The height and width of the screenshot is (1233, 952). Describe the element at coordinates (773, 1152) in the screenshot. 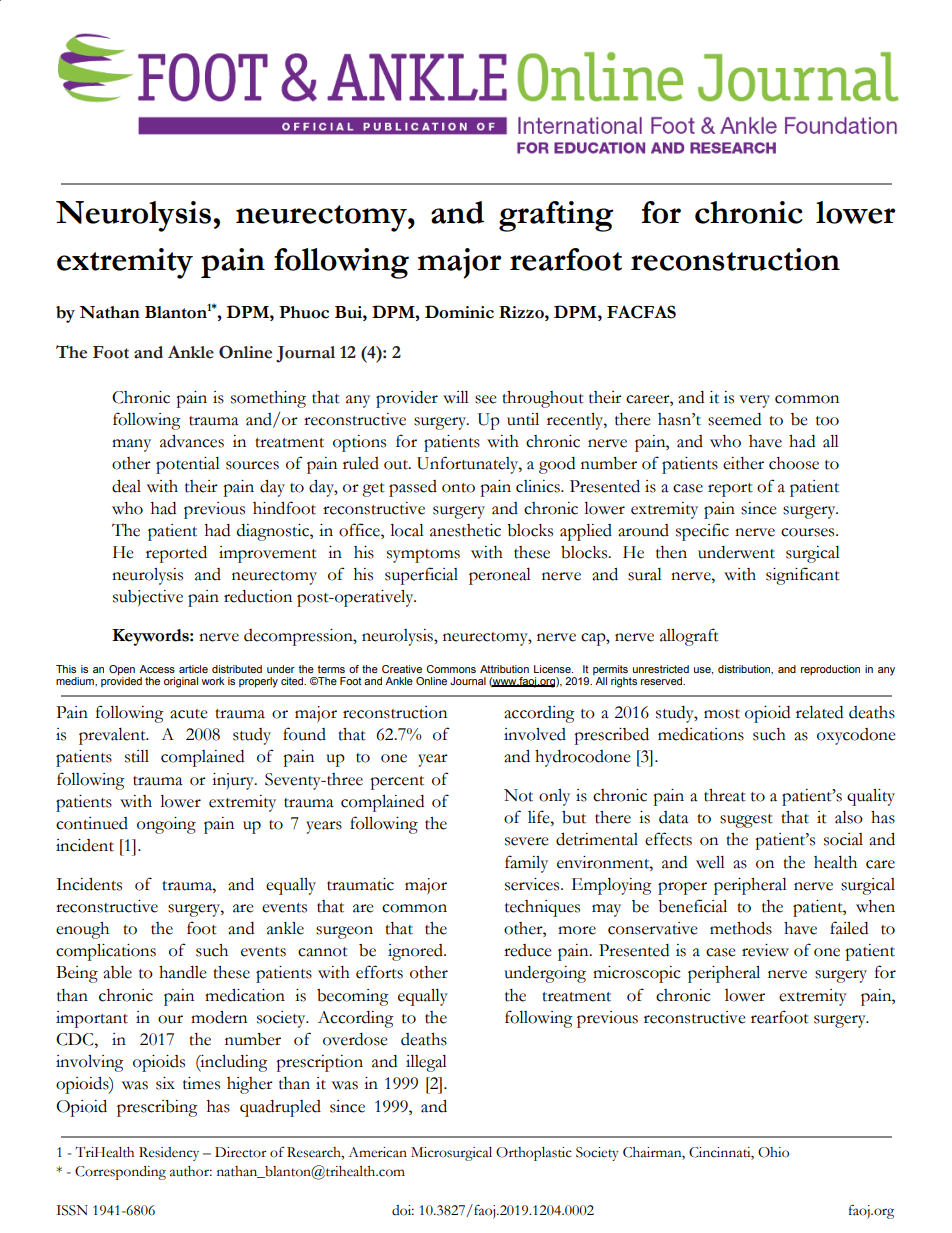

I see `Ohio` at that location.
